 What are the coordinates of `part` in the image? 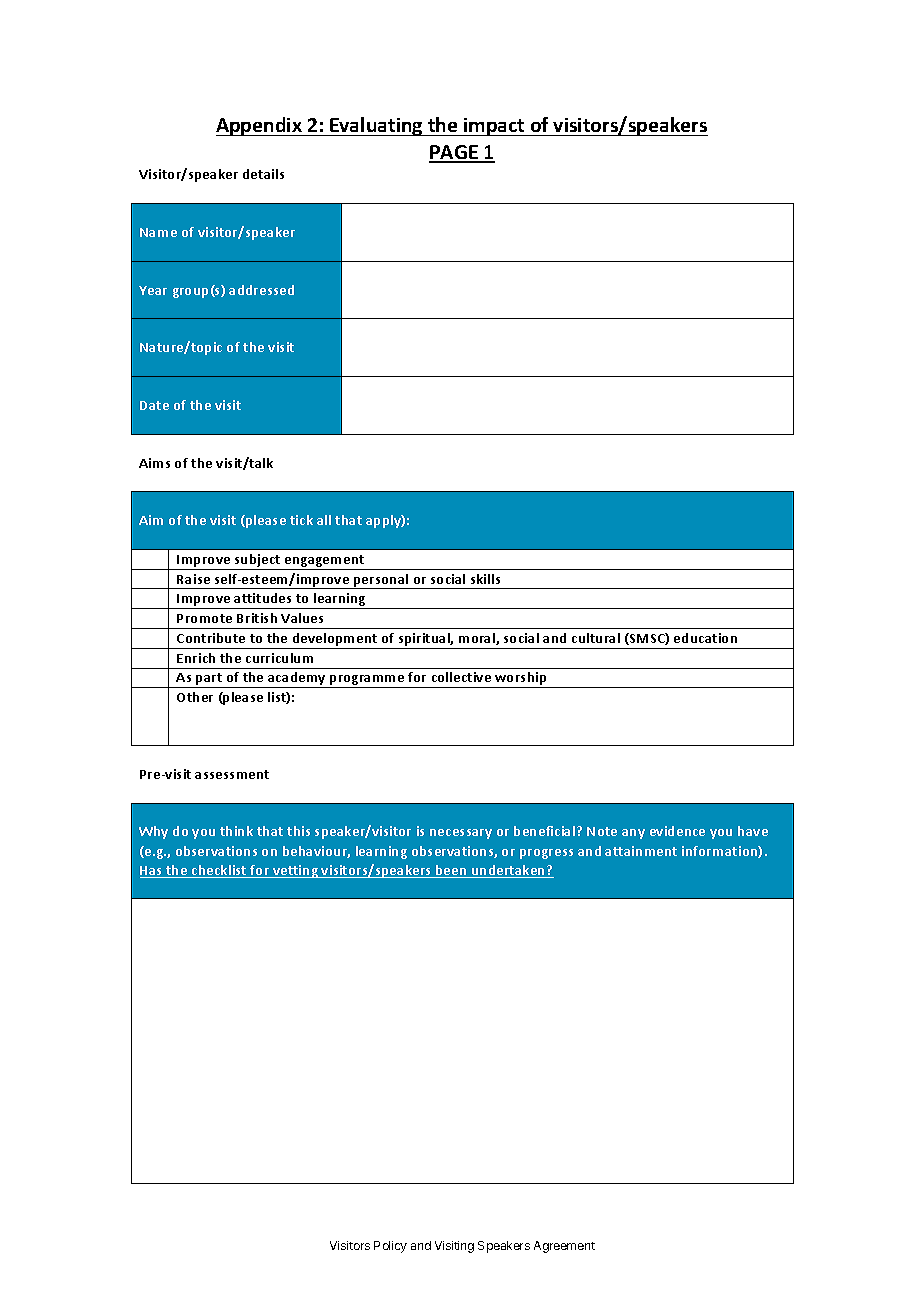 It's located at (209, 680).
